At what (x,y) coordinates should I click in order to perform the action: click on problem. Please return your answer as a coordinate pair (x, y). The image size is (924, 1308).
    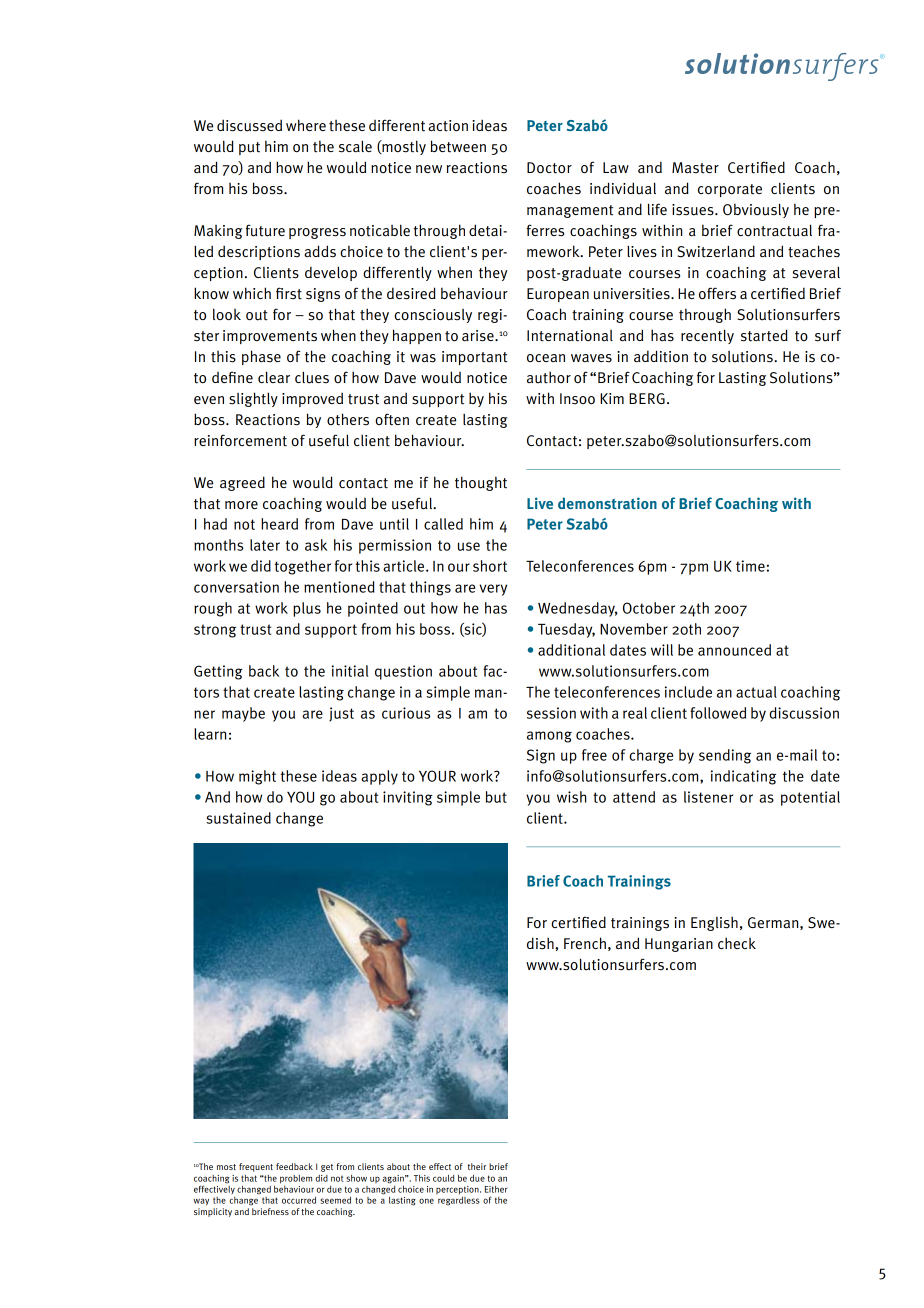
    Looking at the image, I should click on (296, 1179).
